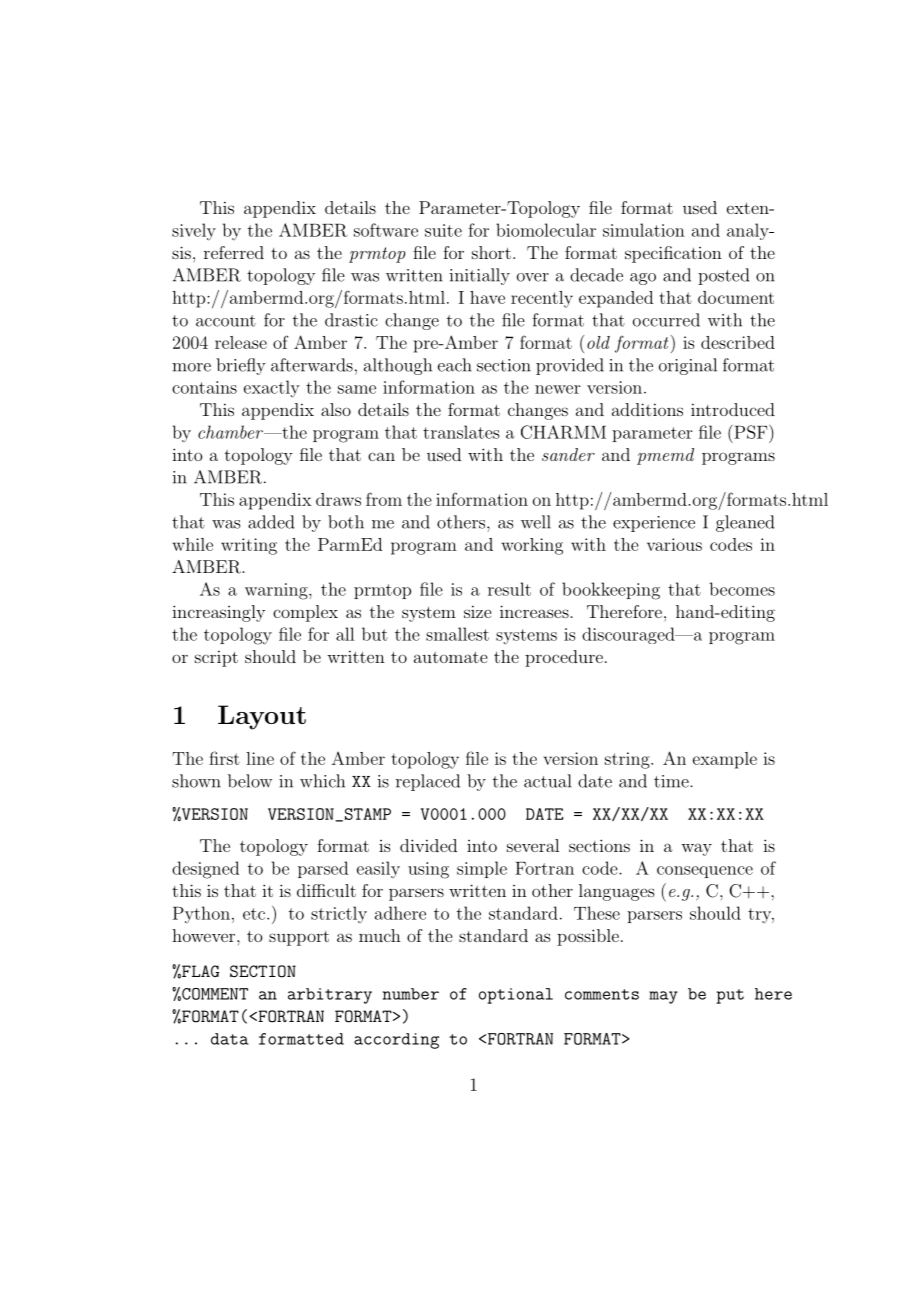 The width and height of the screenshot is (924, 1308). I want to click on example, so click(725, 760).
